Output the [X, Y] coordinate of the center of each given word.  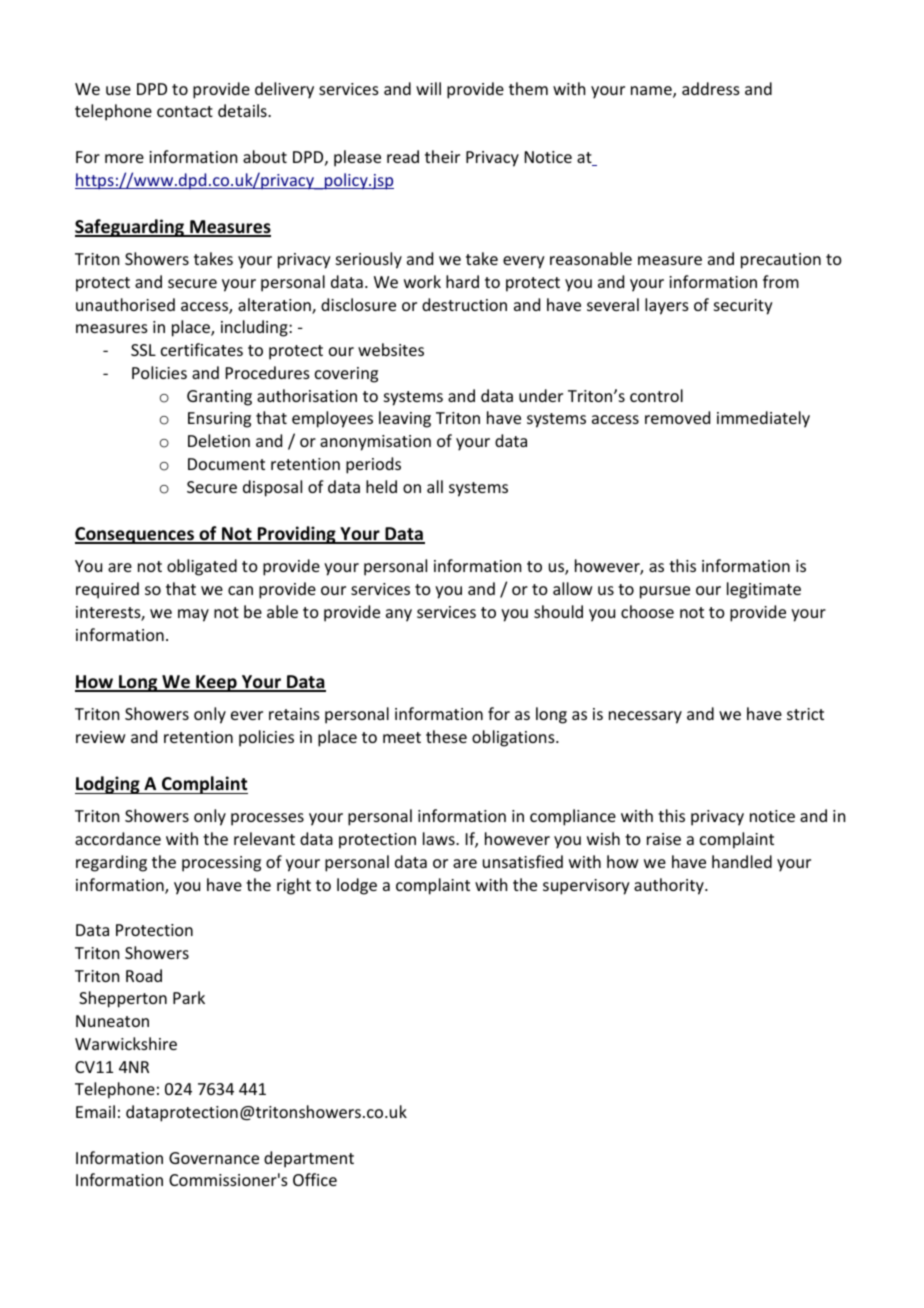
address [711, 88]
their [442, 156]
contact [185, 111]
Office [315, 1179]
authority [670, 886]
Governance [214, 1158]
